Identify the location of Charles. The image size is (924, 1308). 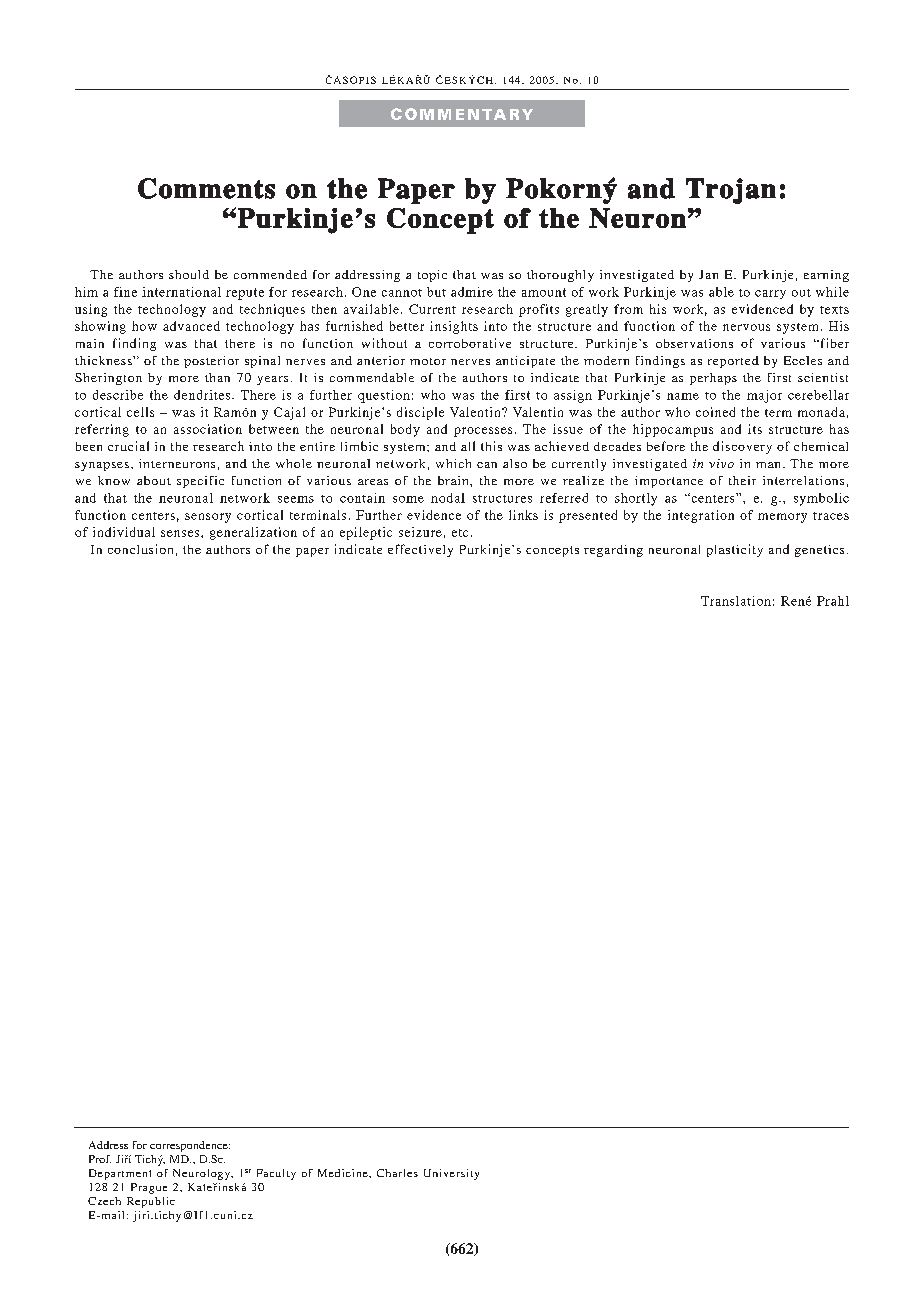
(397, 1173).
